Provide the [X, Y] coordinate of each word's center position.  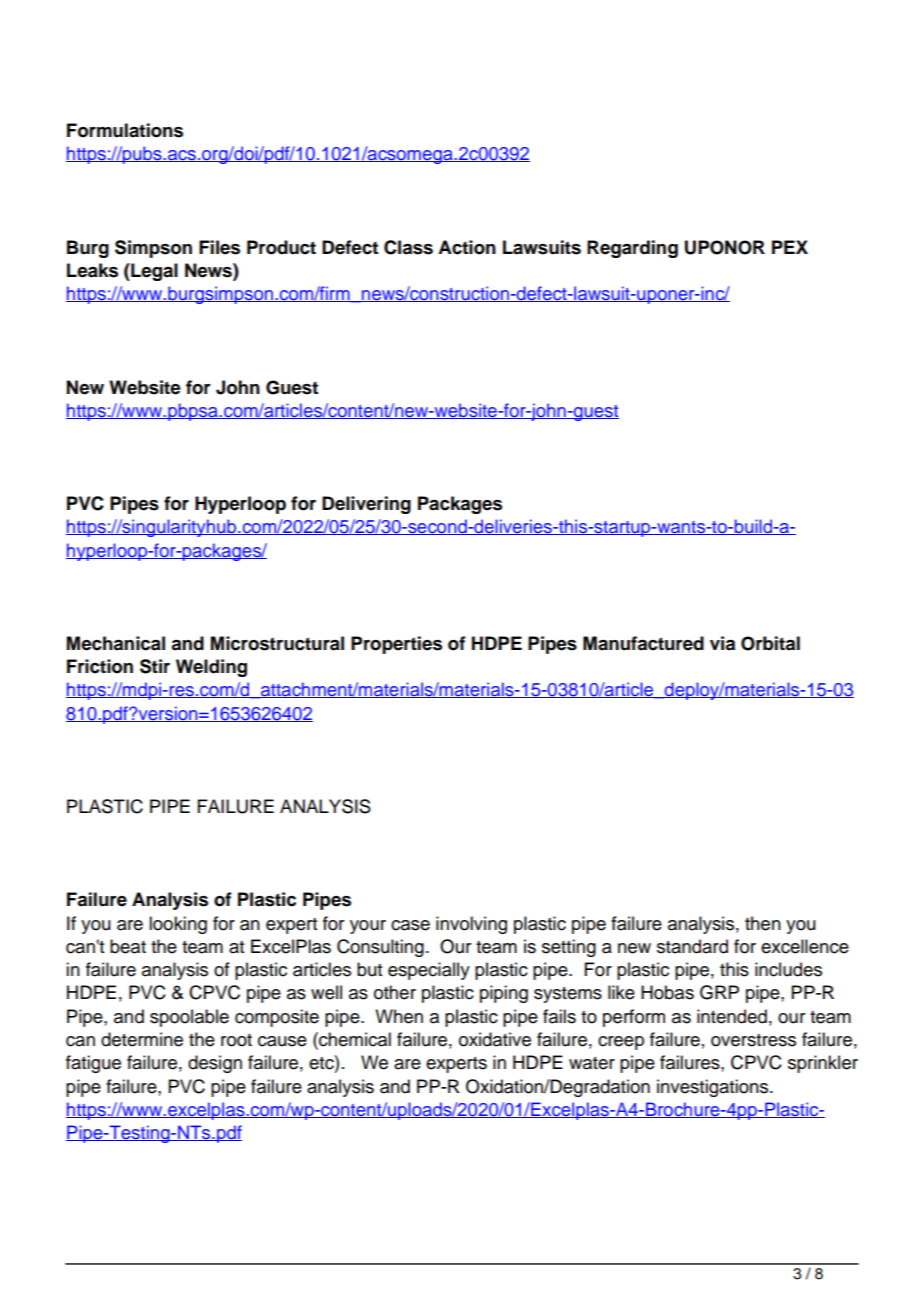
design [215, 1064]
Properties [396, 645]
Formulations [125, 130]
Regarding [632, 249]
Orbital [770, 643]
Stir [155, 666]
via [722, 643]
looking [178, 925]
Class [408, 247]
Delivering [366, 505]
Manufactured [643, 643]
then [763, 923]
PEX [790, 247]
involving [471, 925]
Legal [153, 272]
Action [467, 247]
